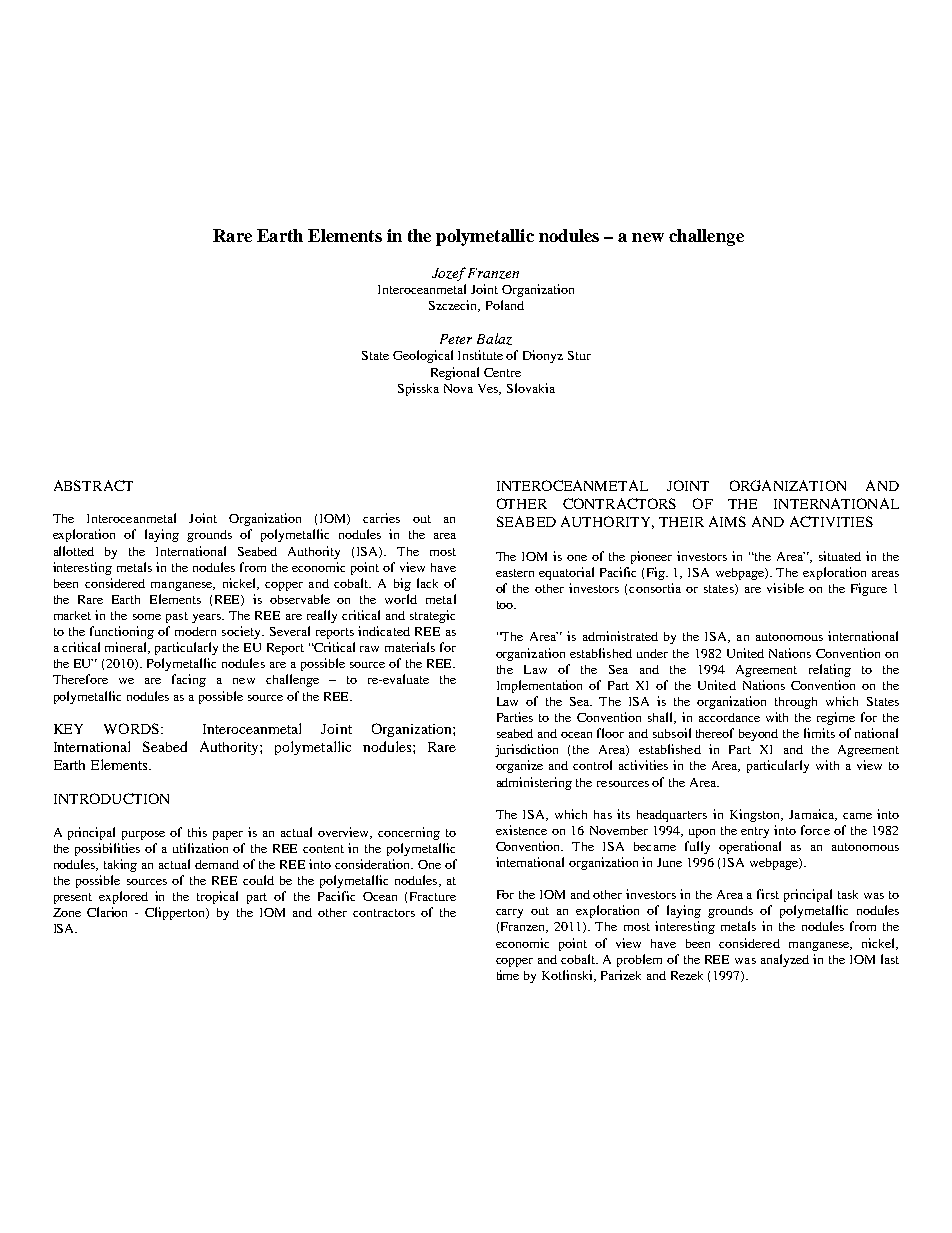  I want to click on Geological, so click(423, 356).
